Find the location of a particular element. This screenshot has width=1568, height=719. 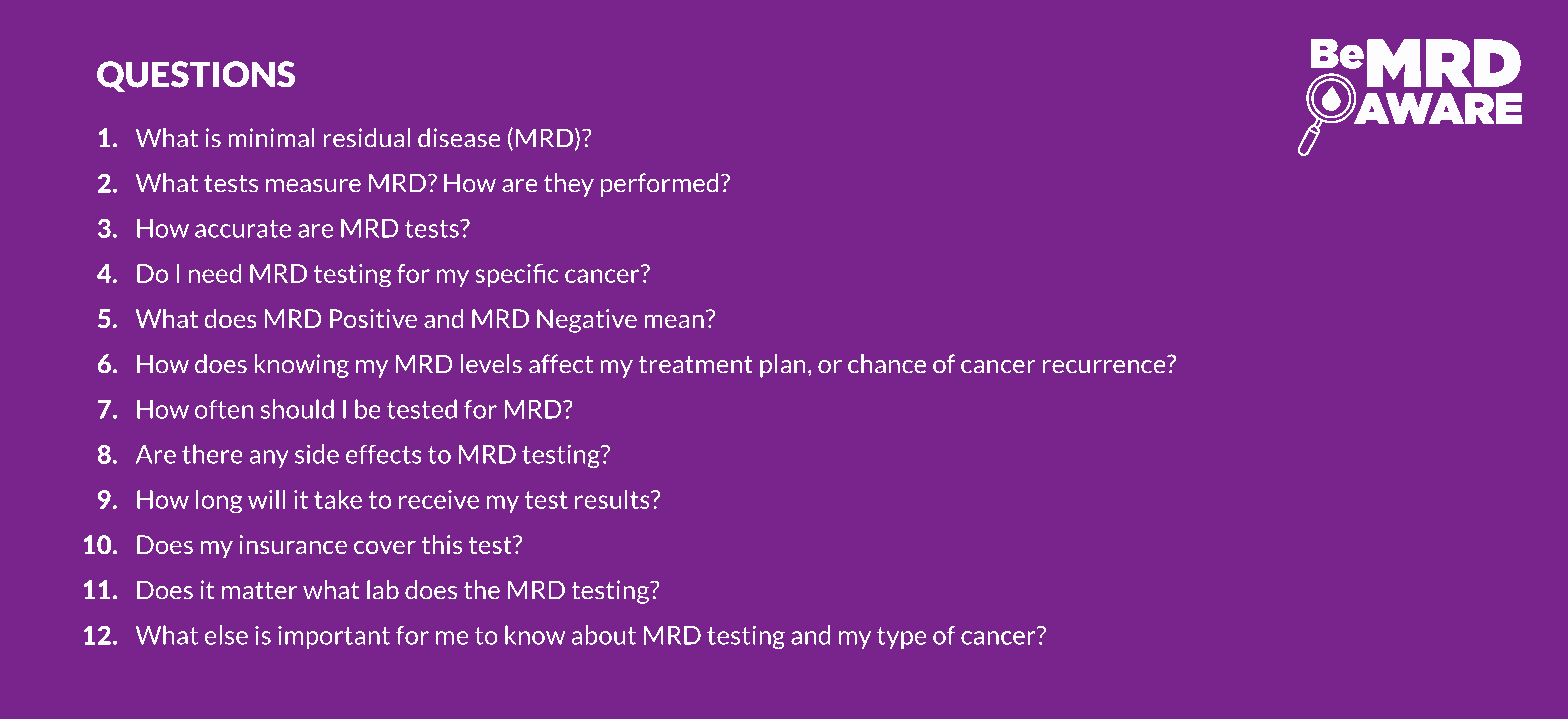

need is located at coordinates (215, 273).
